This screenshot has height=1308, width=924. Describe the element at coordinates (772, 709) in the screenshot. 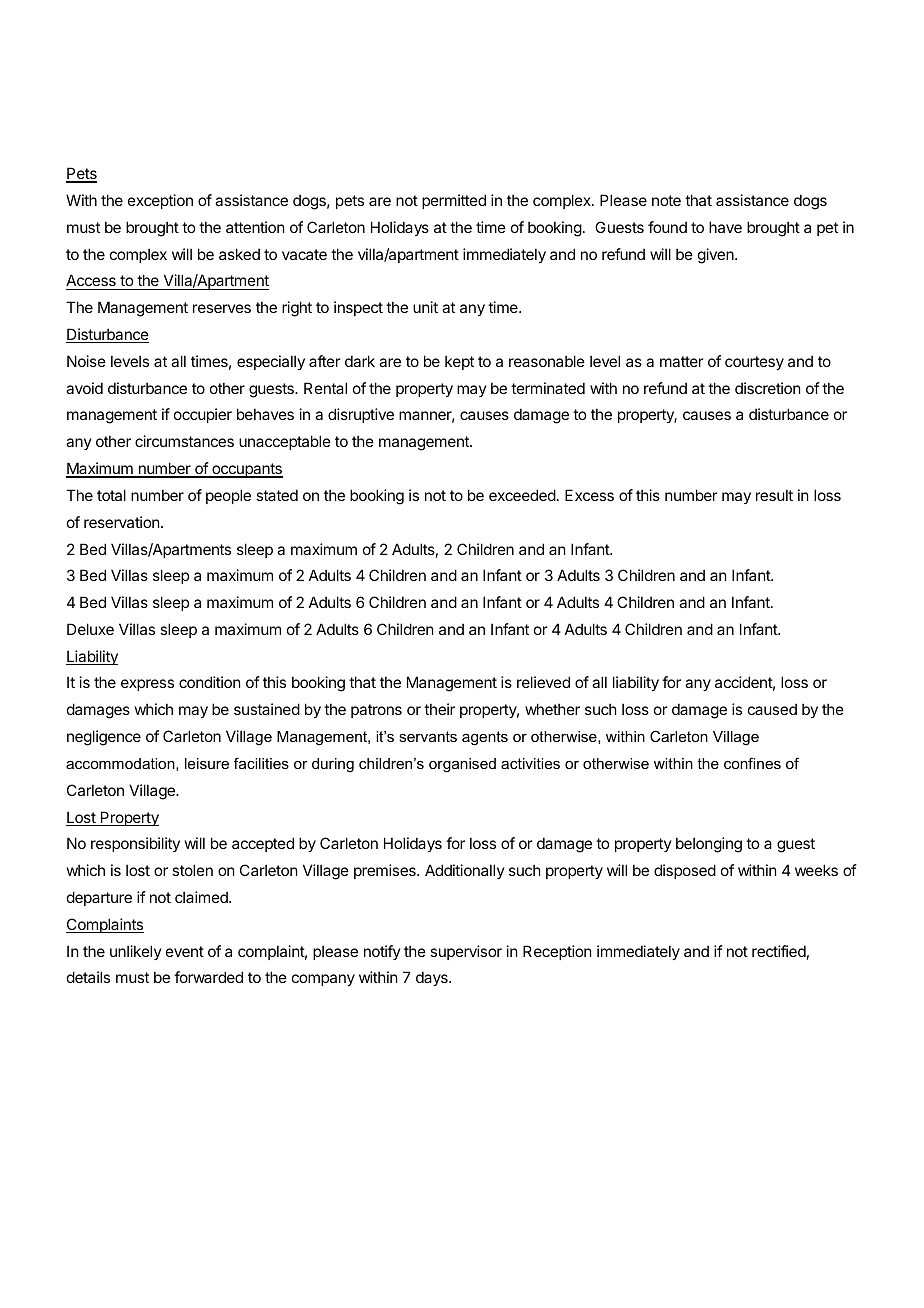

I see `caused` at that location.
